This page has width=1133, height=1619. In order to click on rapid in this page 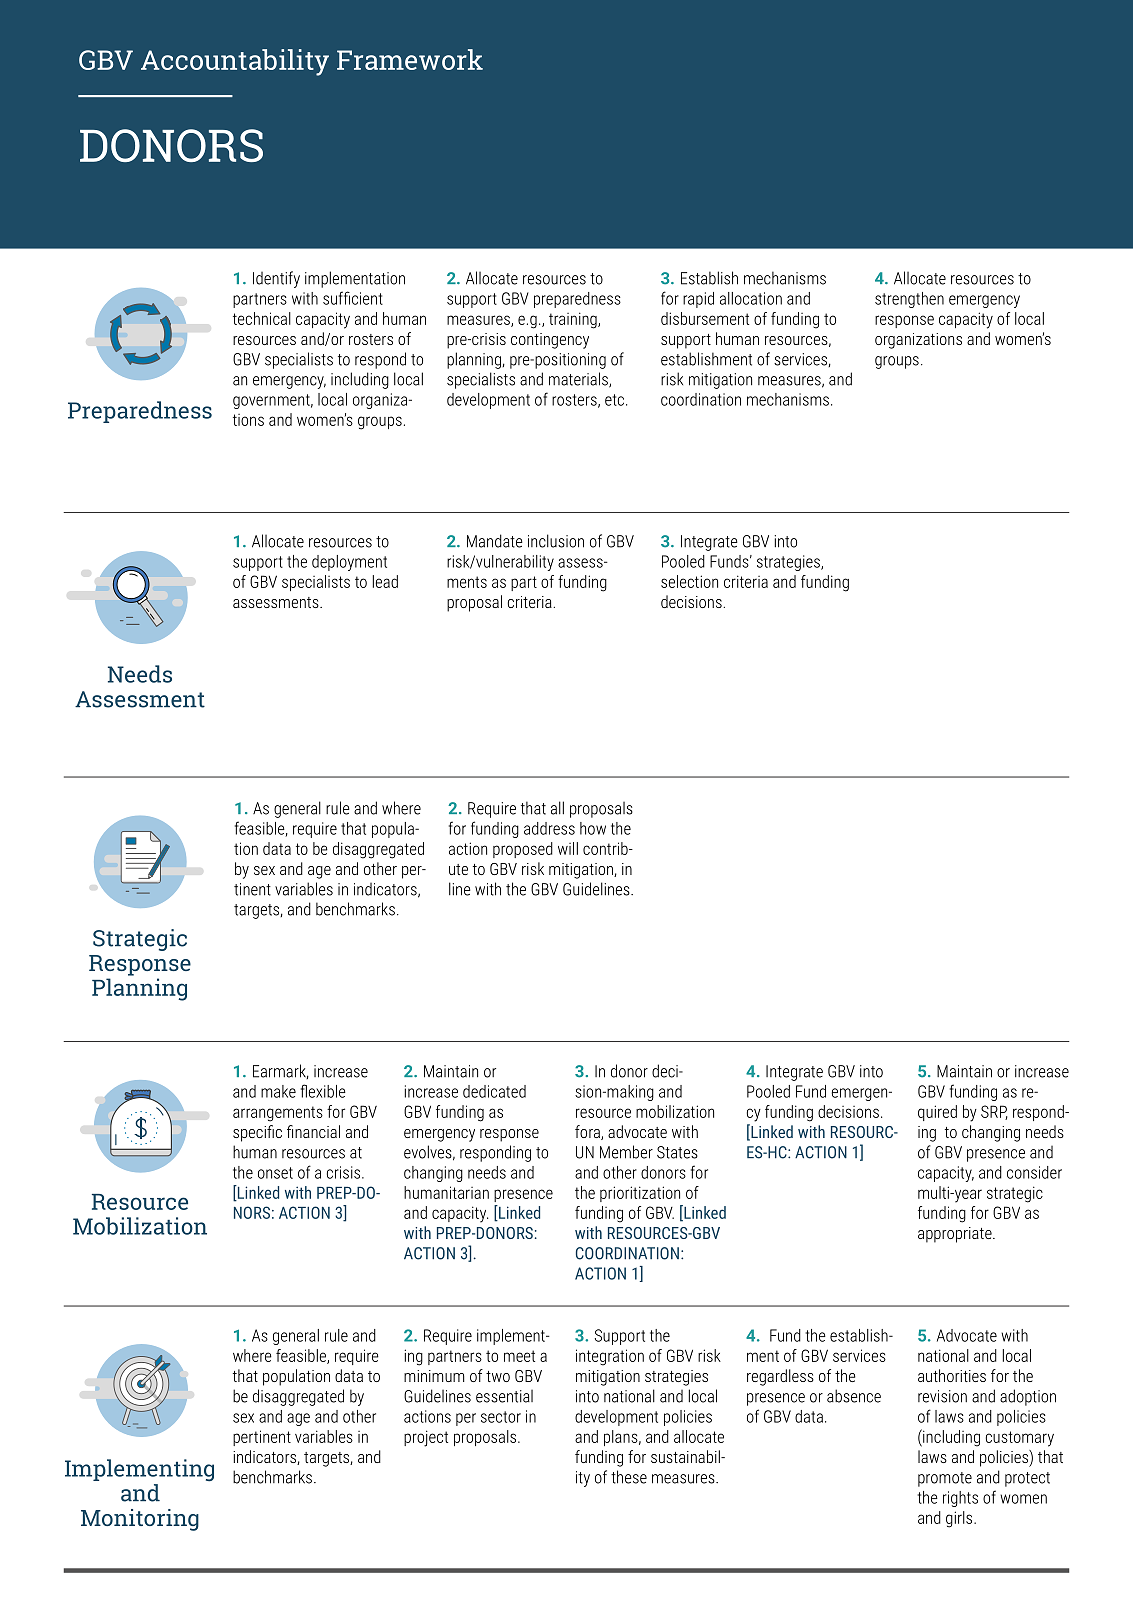, I will do `click(698, 300)`.
